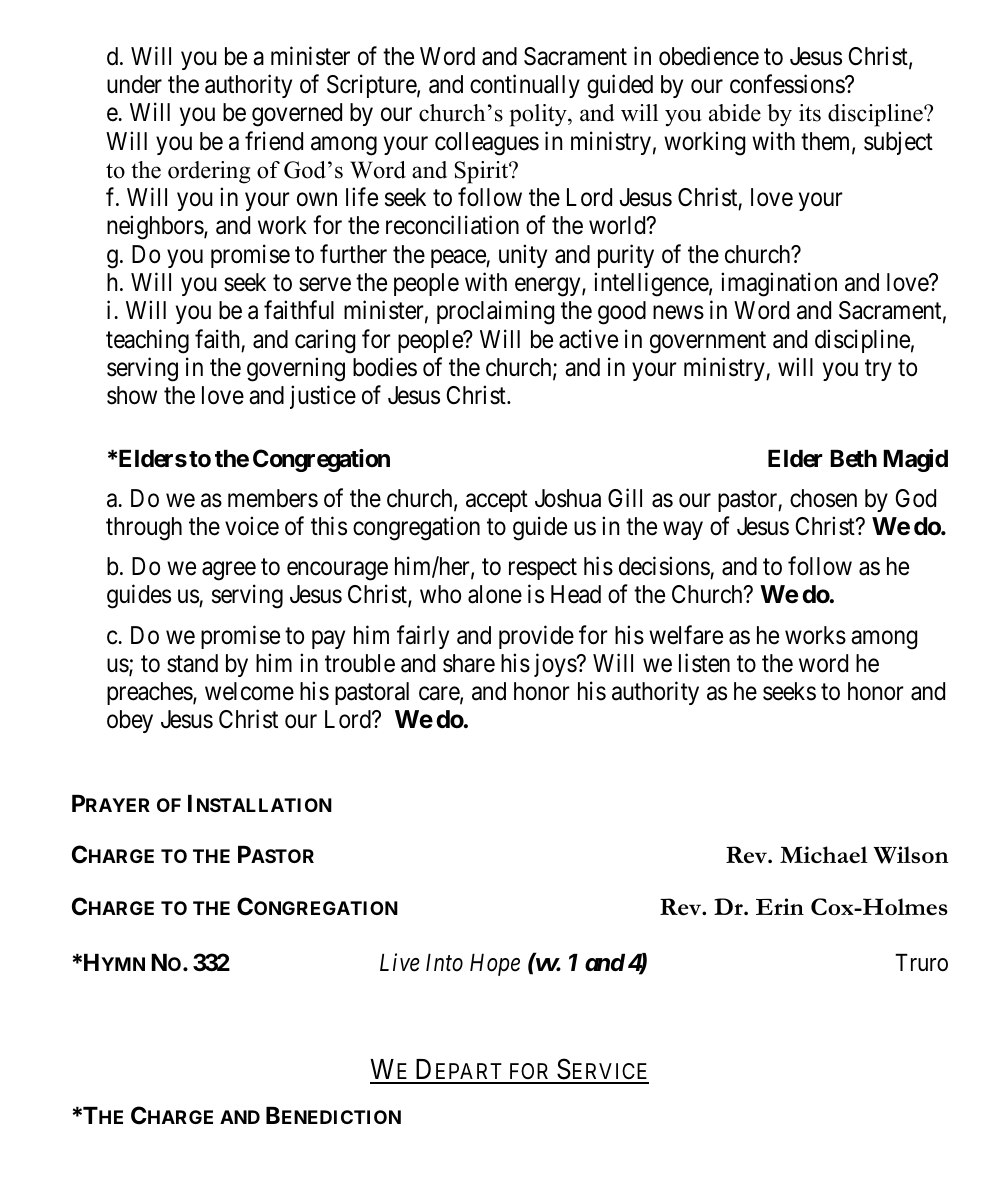  Describe the element at coordinates (497, 501) in the screenshot. I see `accept` at that location.
